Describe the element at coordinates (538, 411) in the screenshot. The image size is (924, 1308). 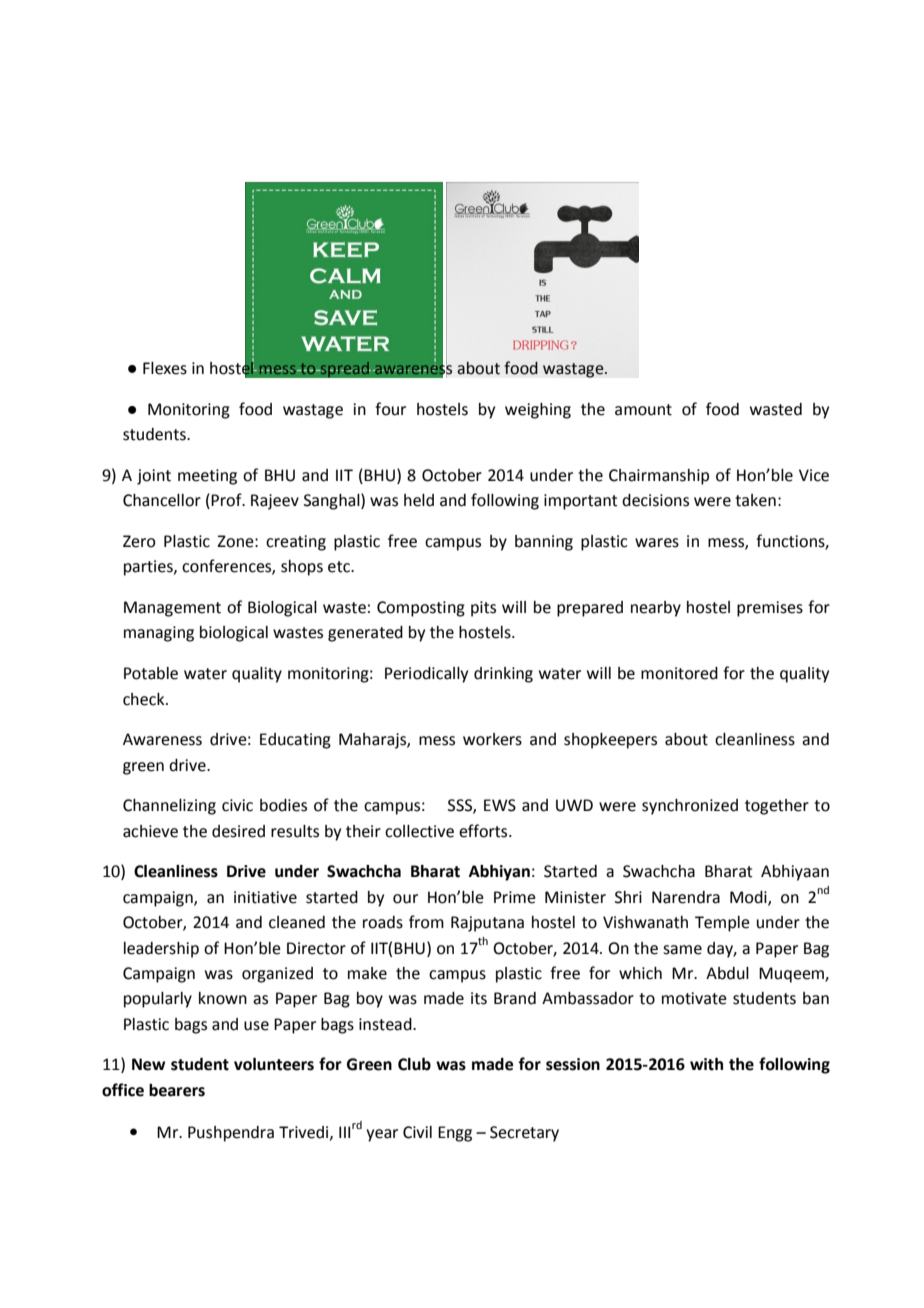
I see `weighing` at that location.
